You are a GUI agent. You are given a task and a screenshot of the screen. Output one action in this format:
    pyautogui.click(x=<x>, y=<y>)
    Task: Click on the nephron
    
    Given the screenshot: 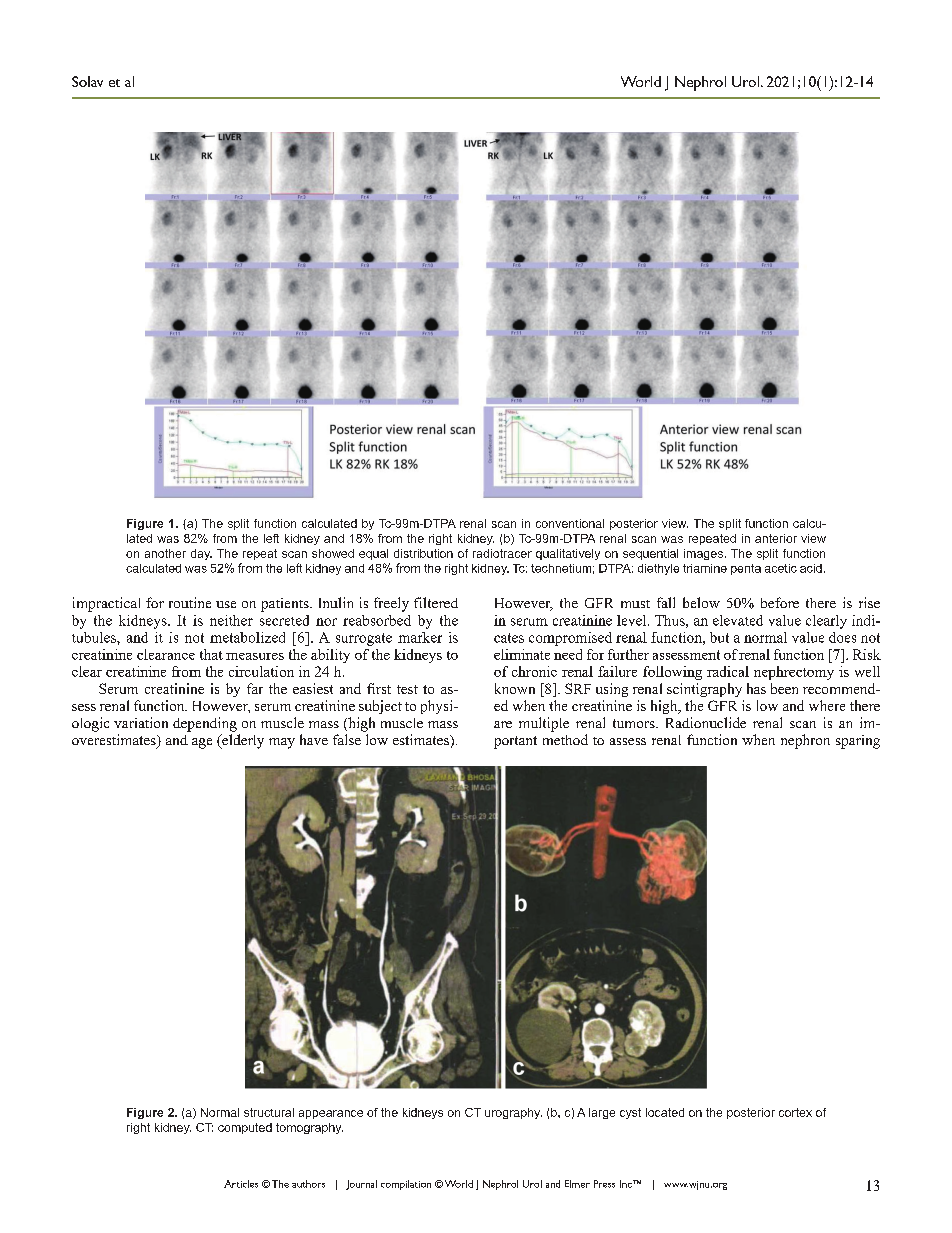 What is the action you would take?
    pyautogui.click(x=805, y=741)
